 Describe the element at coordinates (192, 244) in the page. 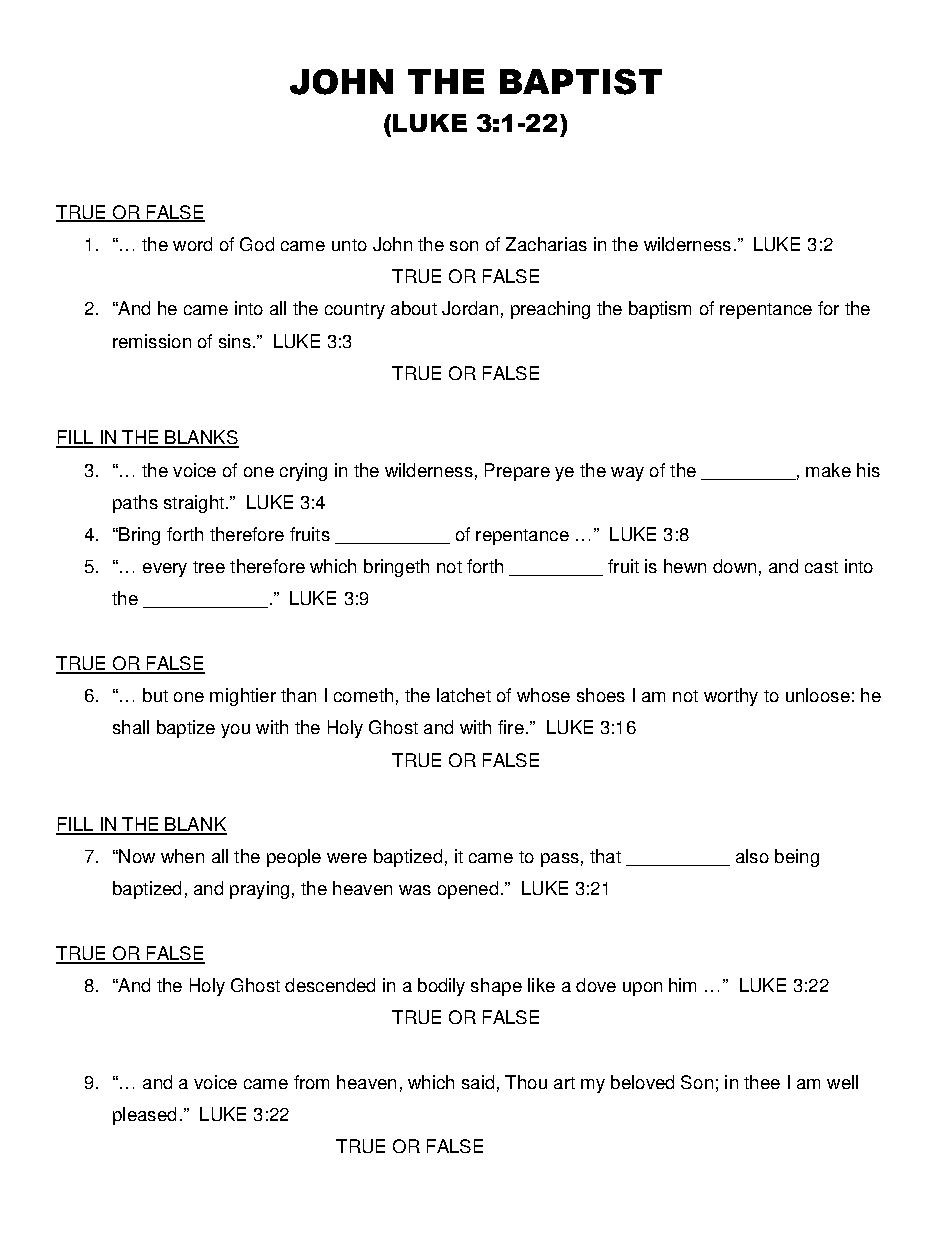

I see `word` at that location.
